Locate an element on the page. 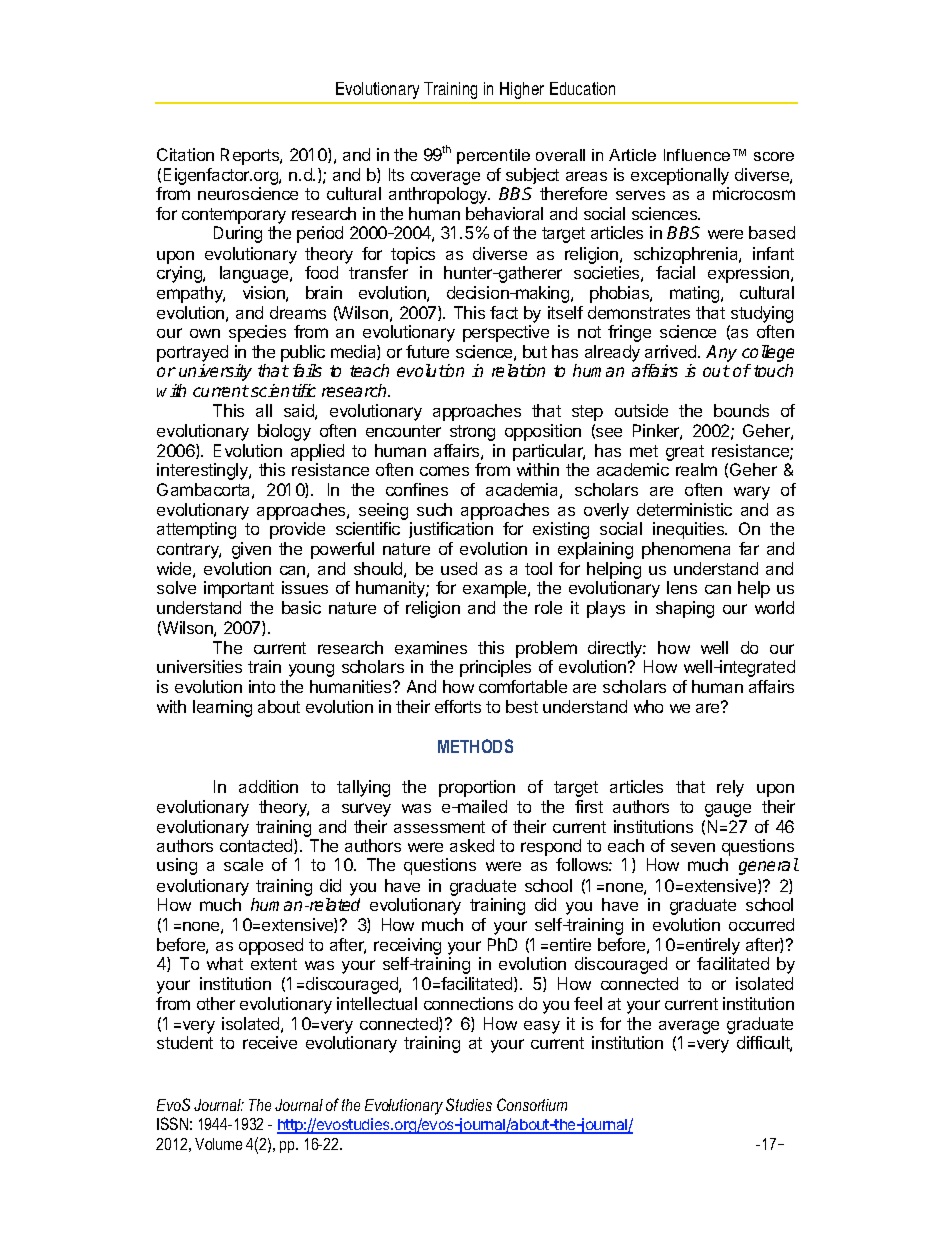 The width and height of the image is (952, 1233). percentile is located at coordinates (493, 156).
